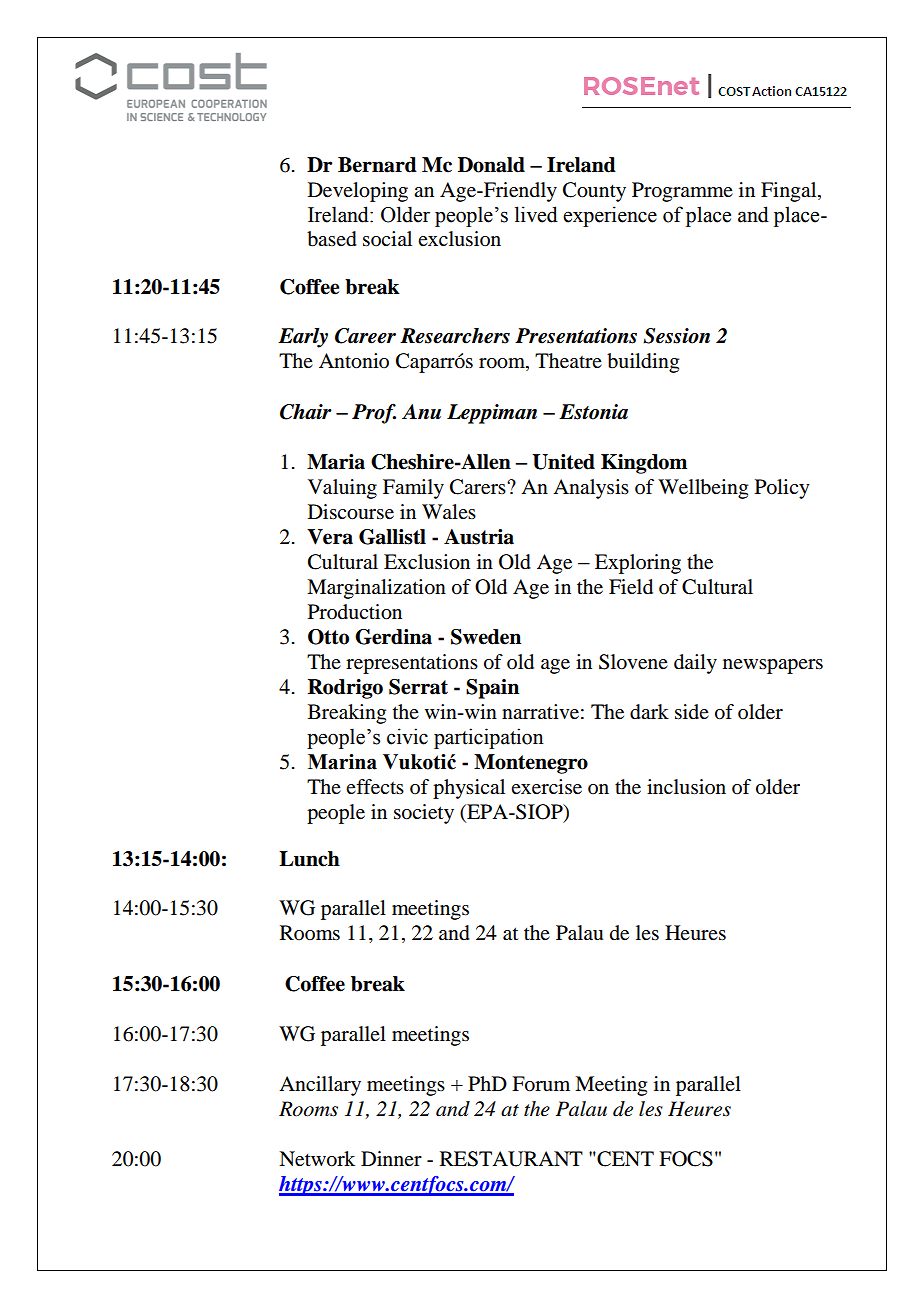  I want to click on Developing, so click(358, 192).
